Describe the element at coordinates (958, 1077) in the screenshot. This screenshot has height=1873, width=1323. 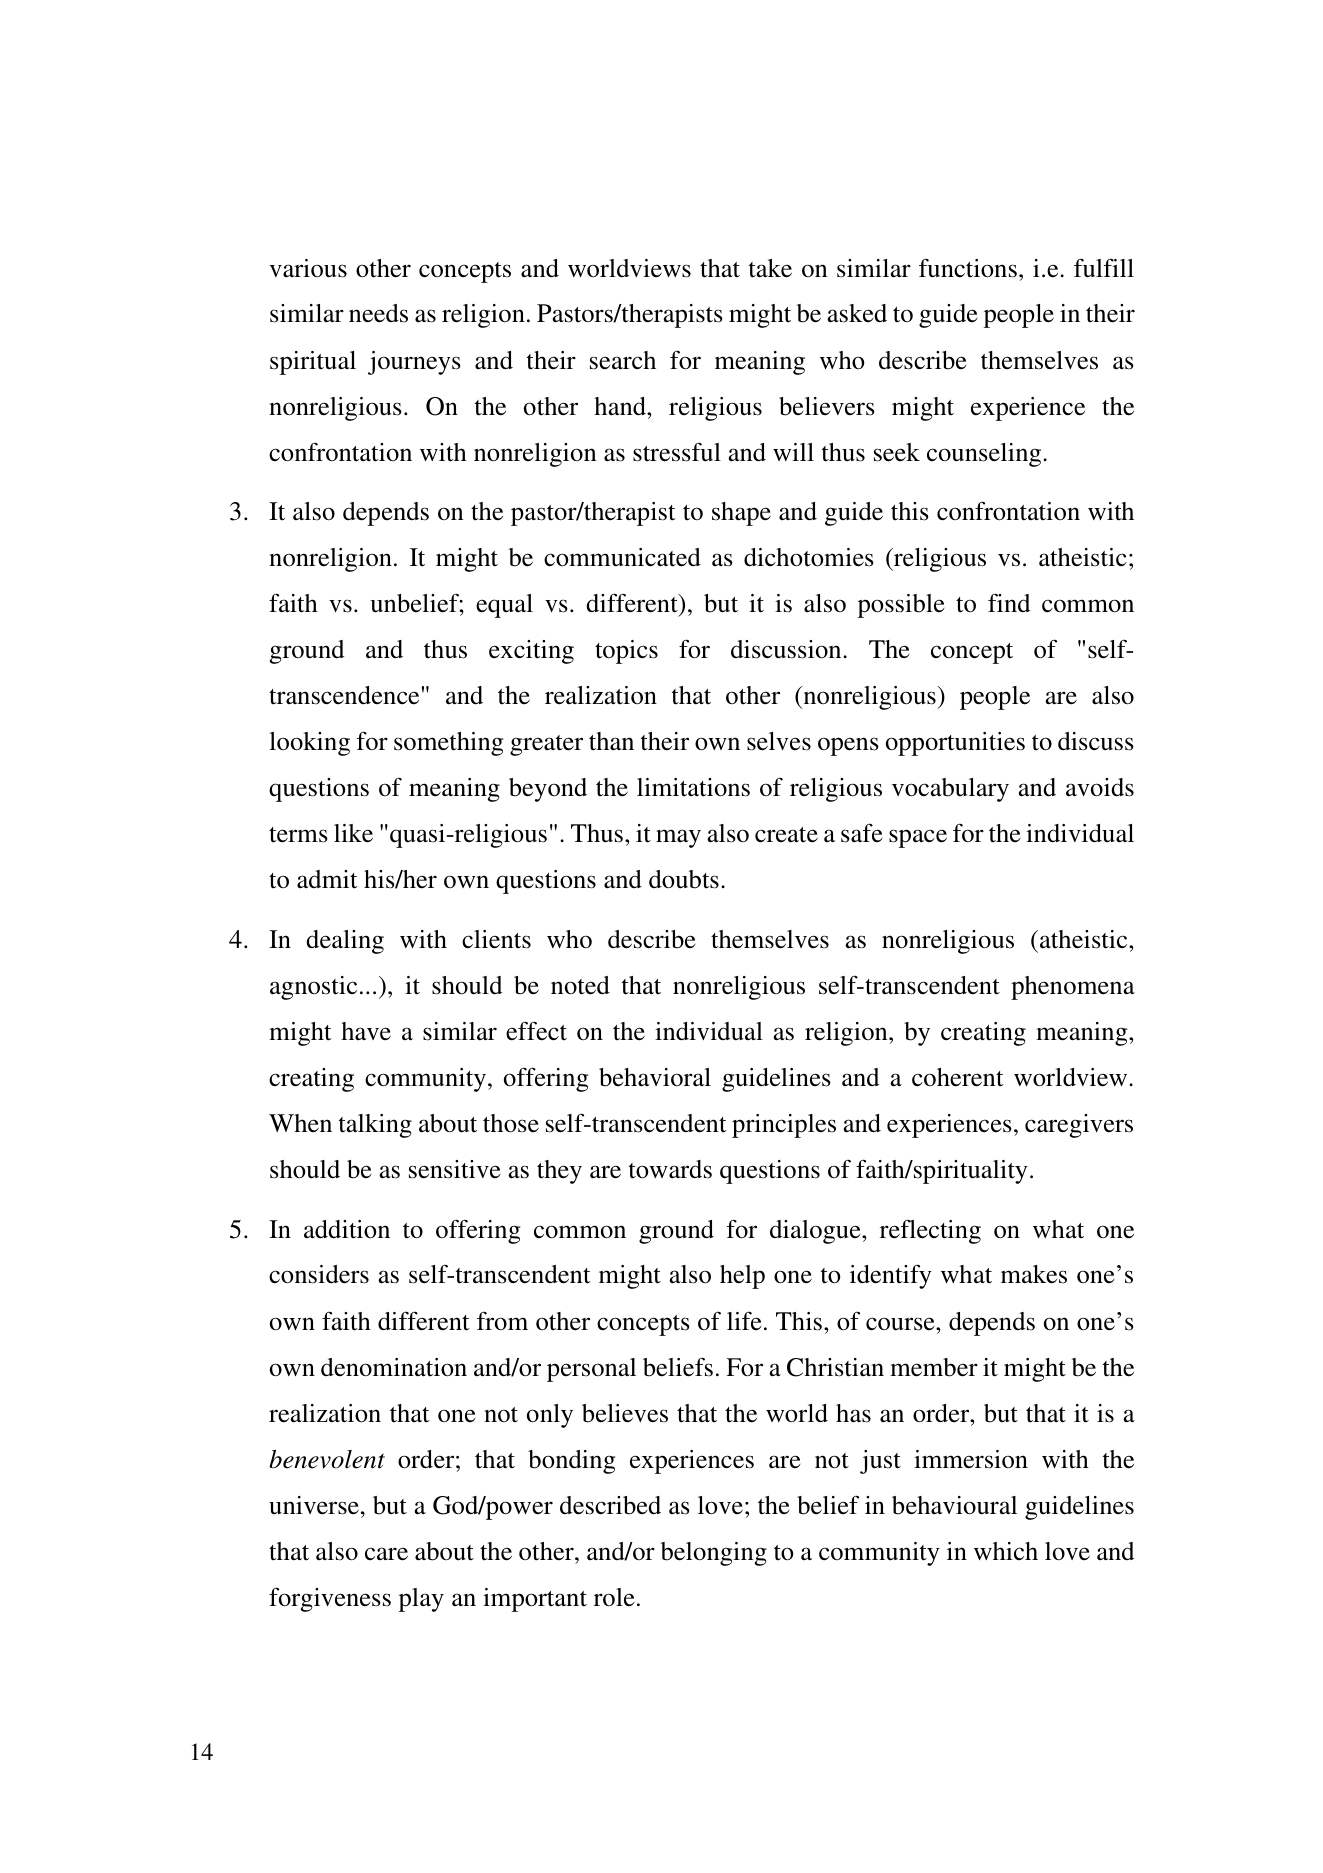
I see `coherent` at that location.
